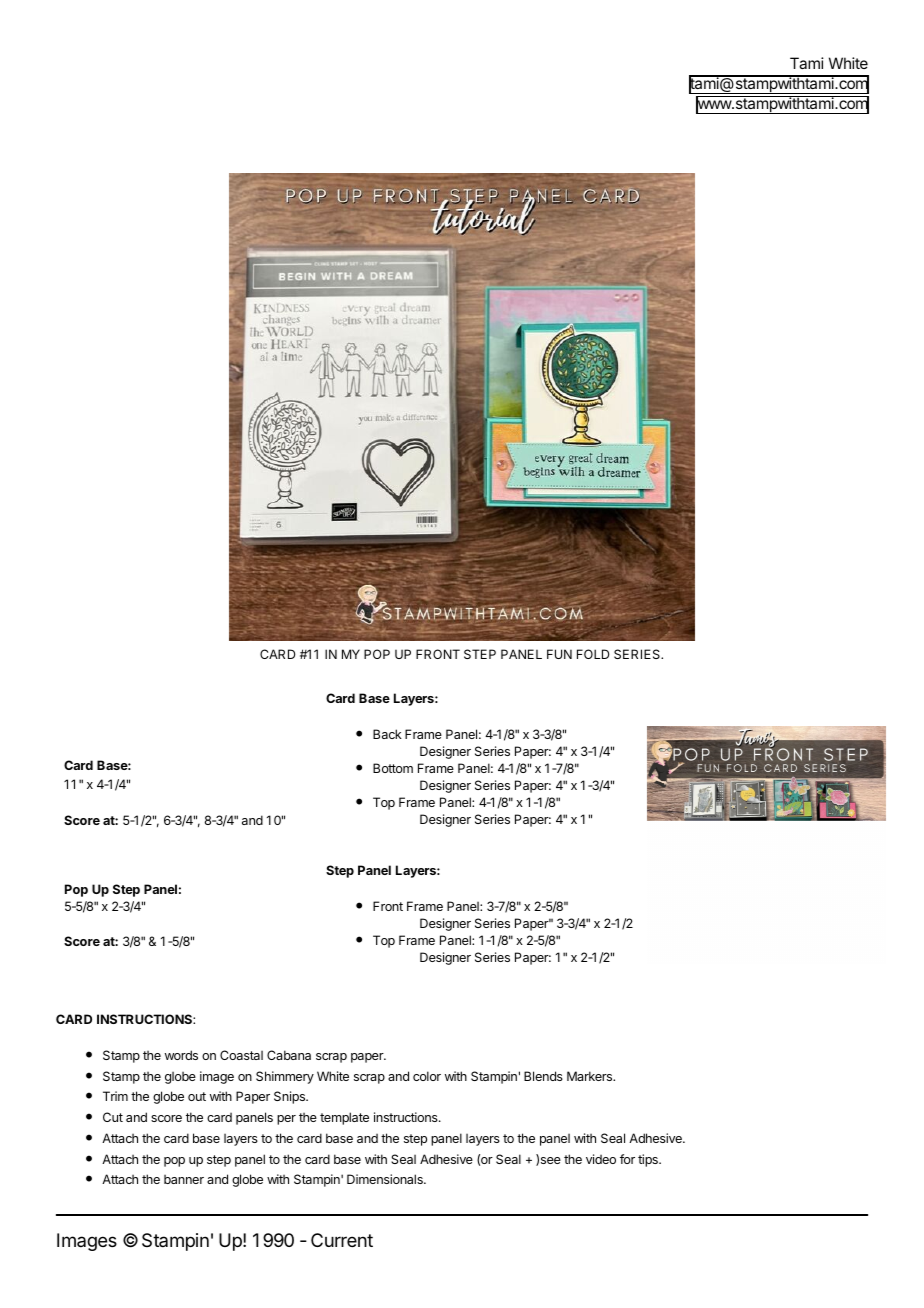  Describe the element at coordinates (427, 1076) in the screenshot. I see `color` at that location.
